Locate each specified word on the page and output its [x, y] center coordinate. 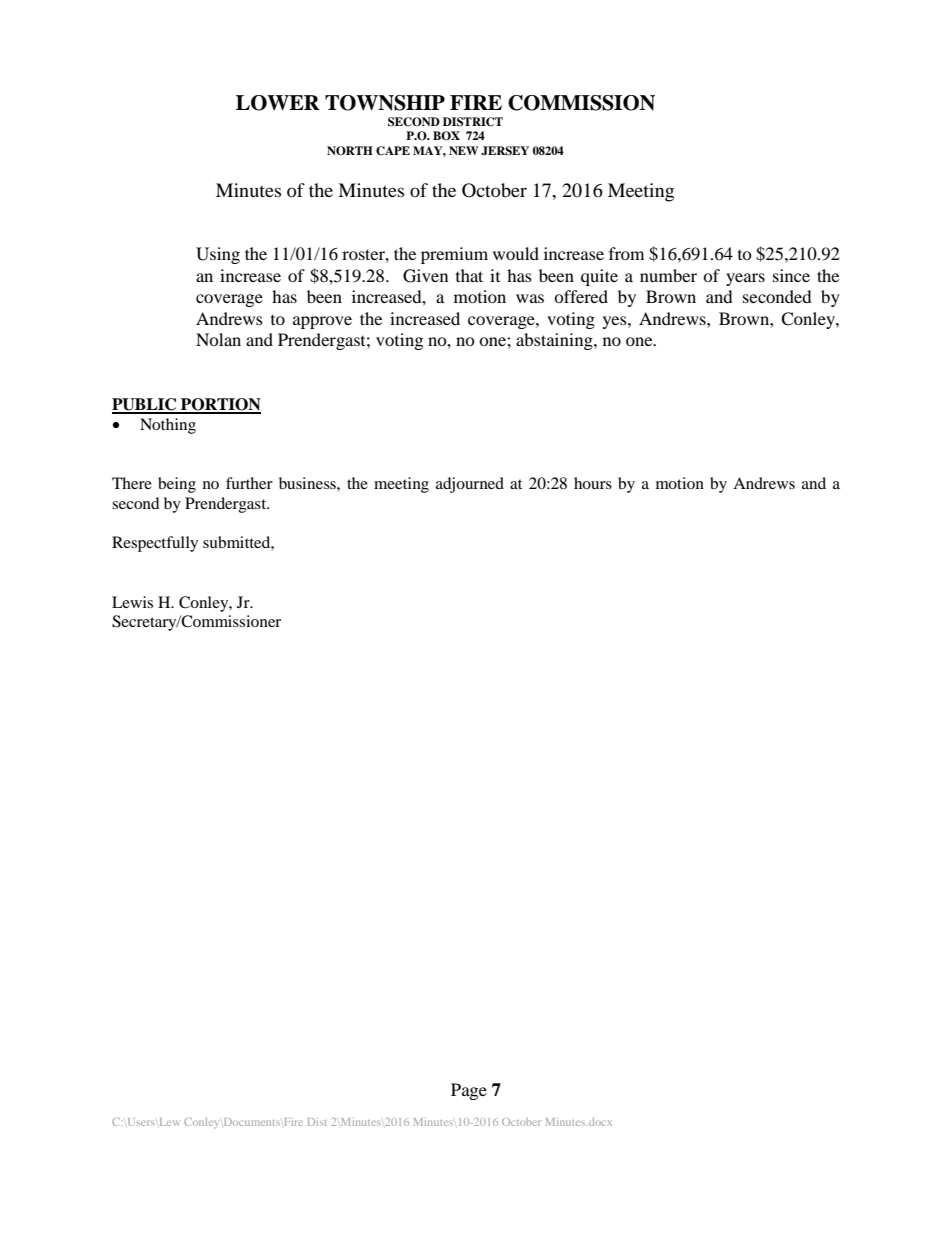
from [626, 253]
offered [581, 296]
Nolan [218, 339]
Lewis [132, 602]
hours [593, 483]
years [745, 279]
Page [469, 1091]
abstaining [555, 341]
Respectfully [155, 544]
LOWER [278, 103]
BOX [446, 136]
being [177, 485]
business [308, 483]
